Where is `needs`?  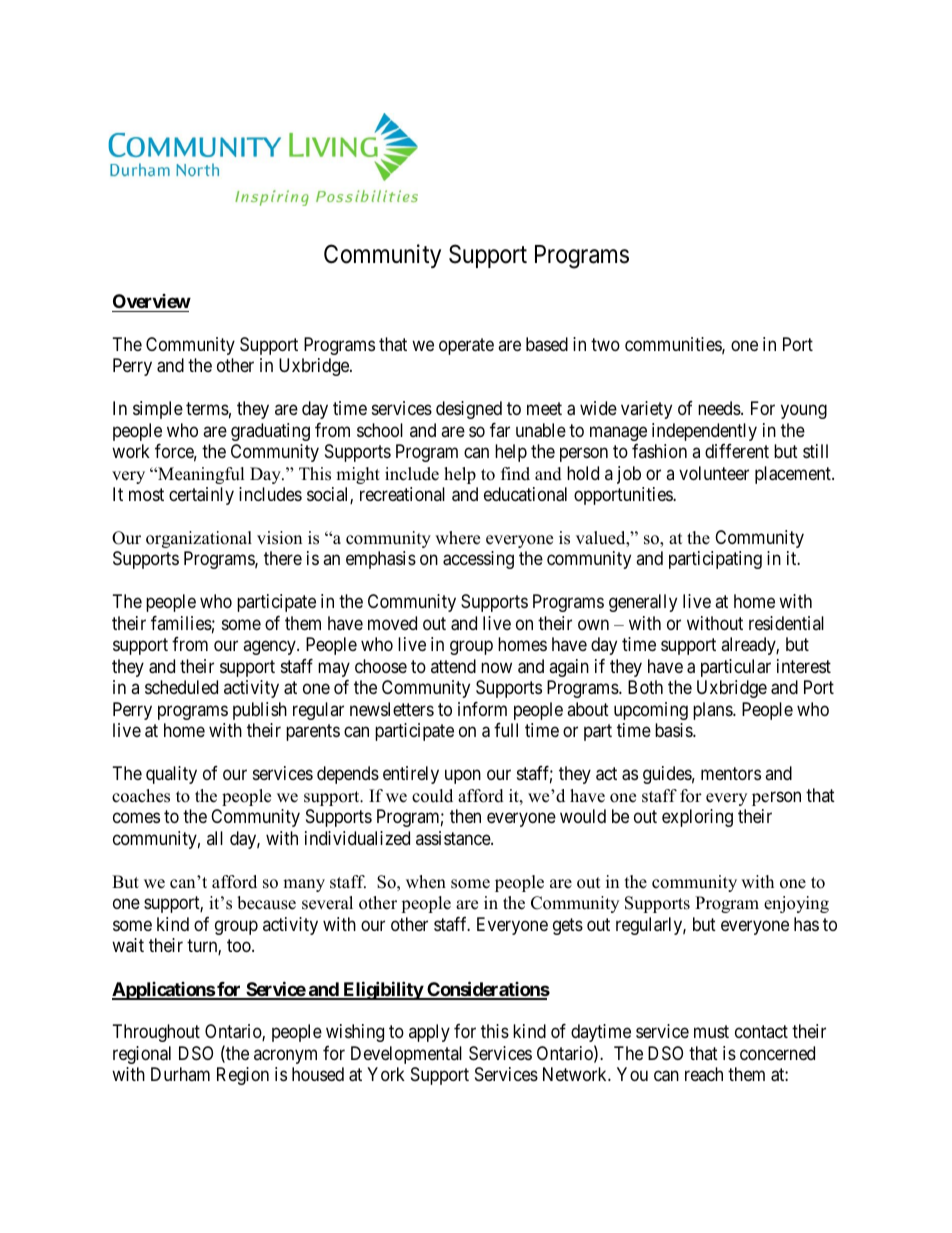 needs is located at coordinates (720, 408).
